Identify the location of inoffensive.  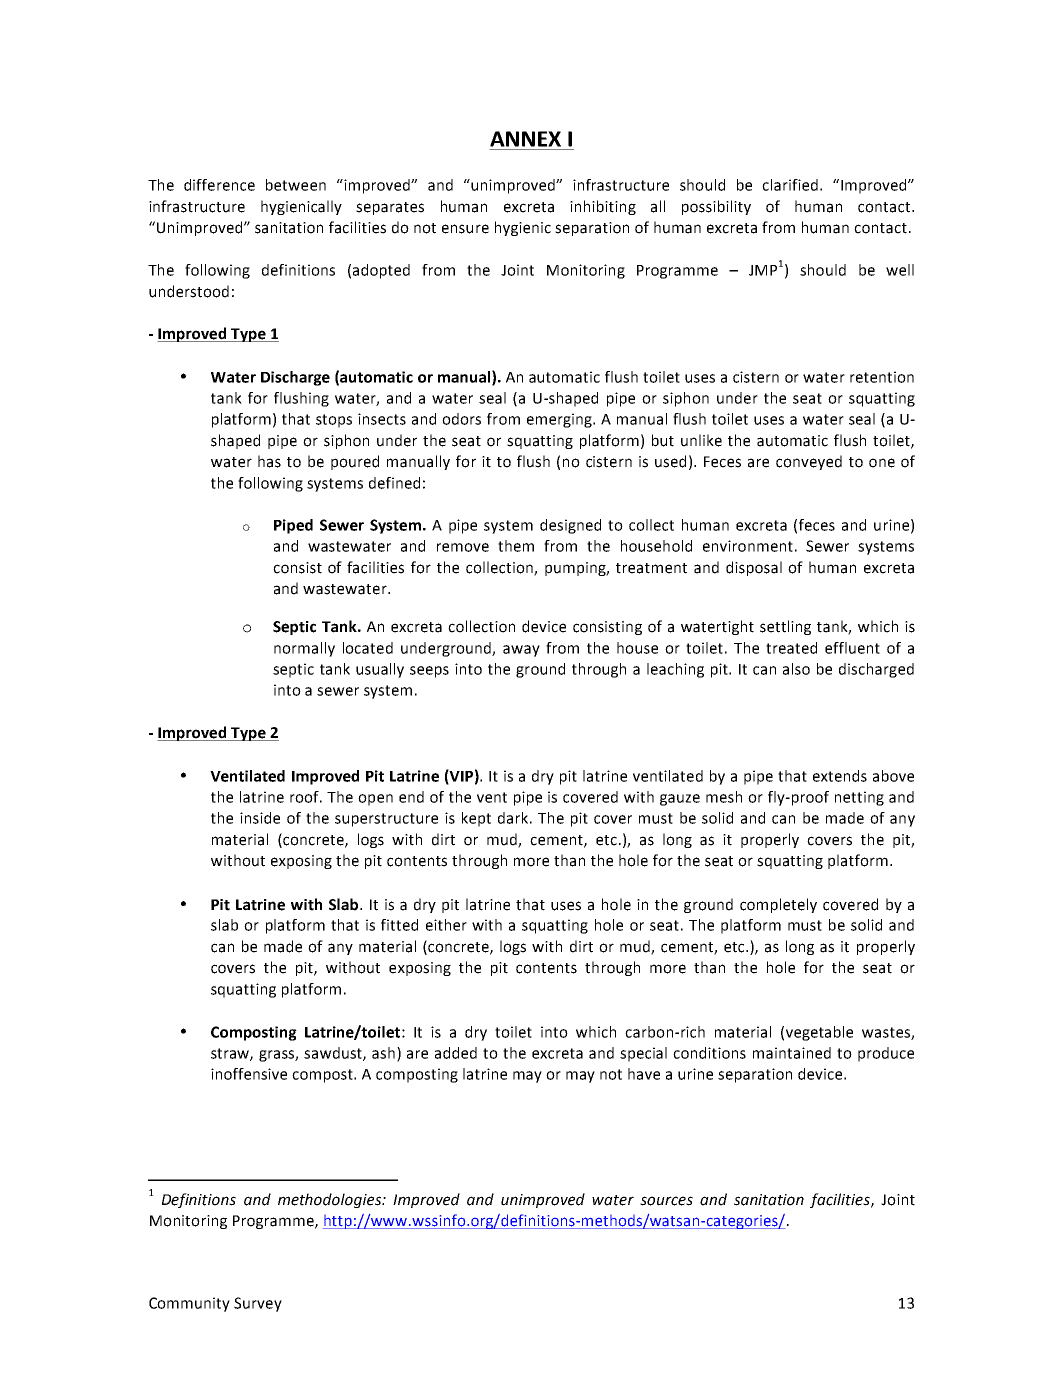
(249, 1074).
